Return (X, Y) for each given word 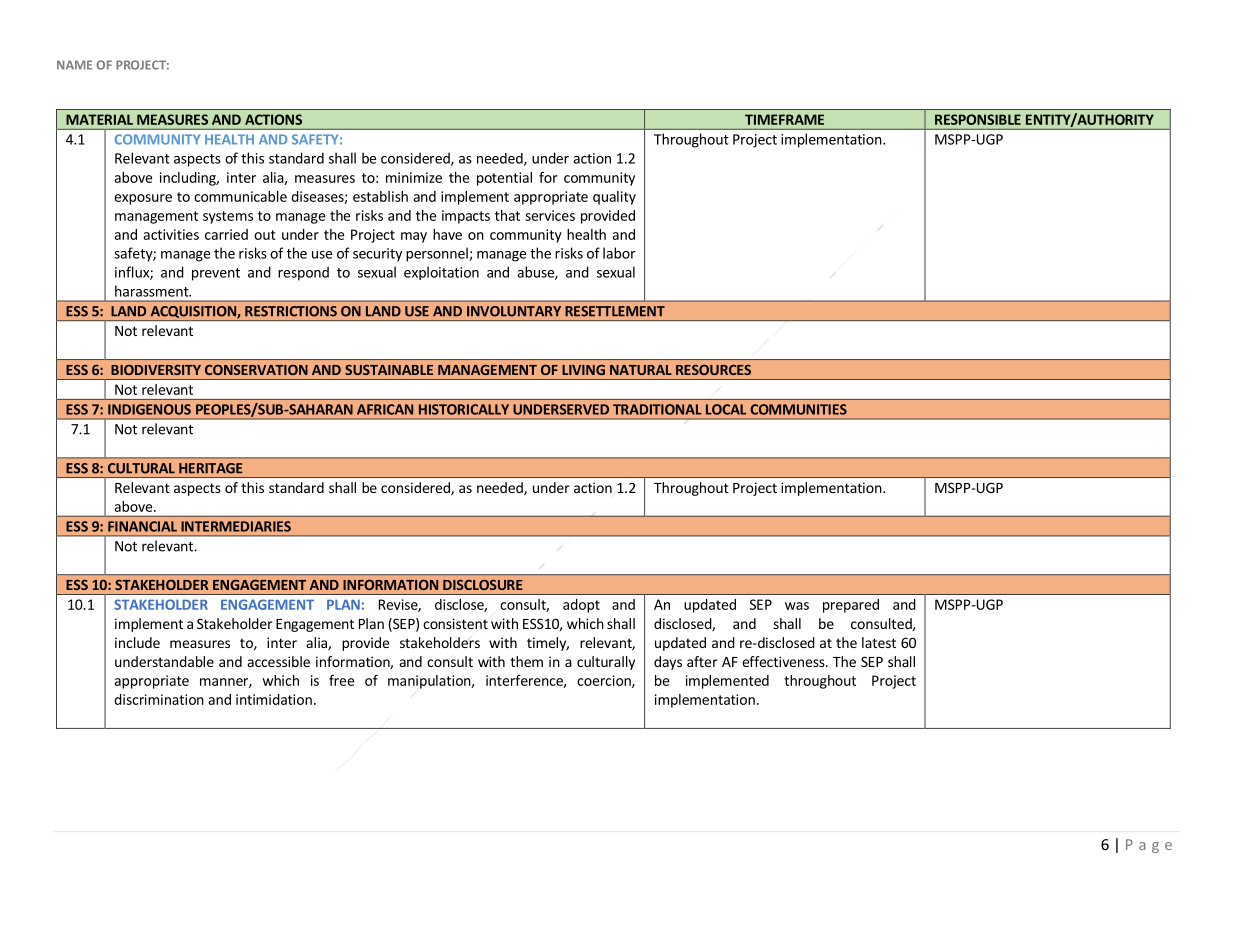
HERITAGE (211, 468)
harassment (153, 291)
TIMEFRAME (784, 119)
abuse (536, 273)
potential (504, 179)
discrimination (159, 699)
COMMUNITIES (798, 409)
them (526, 661)
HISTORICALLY (464, 409)
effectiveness (784, 661)
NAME (74, 65)
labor (619, 253)
